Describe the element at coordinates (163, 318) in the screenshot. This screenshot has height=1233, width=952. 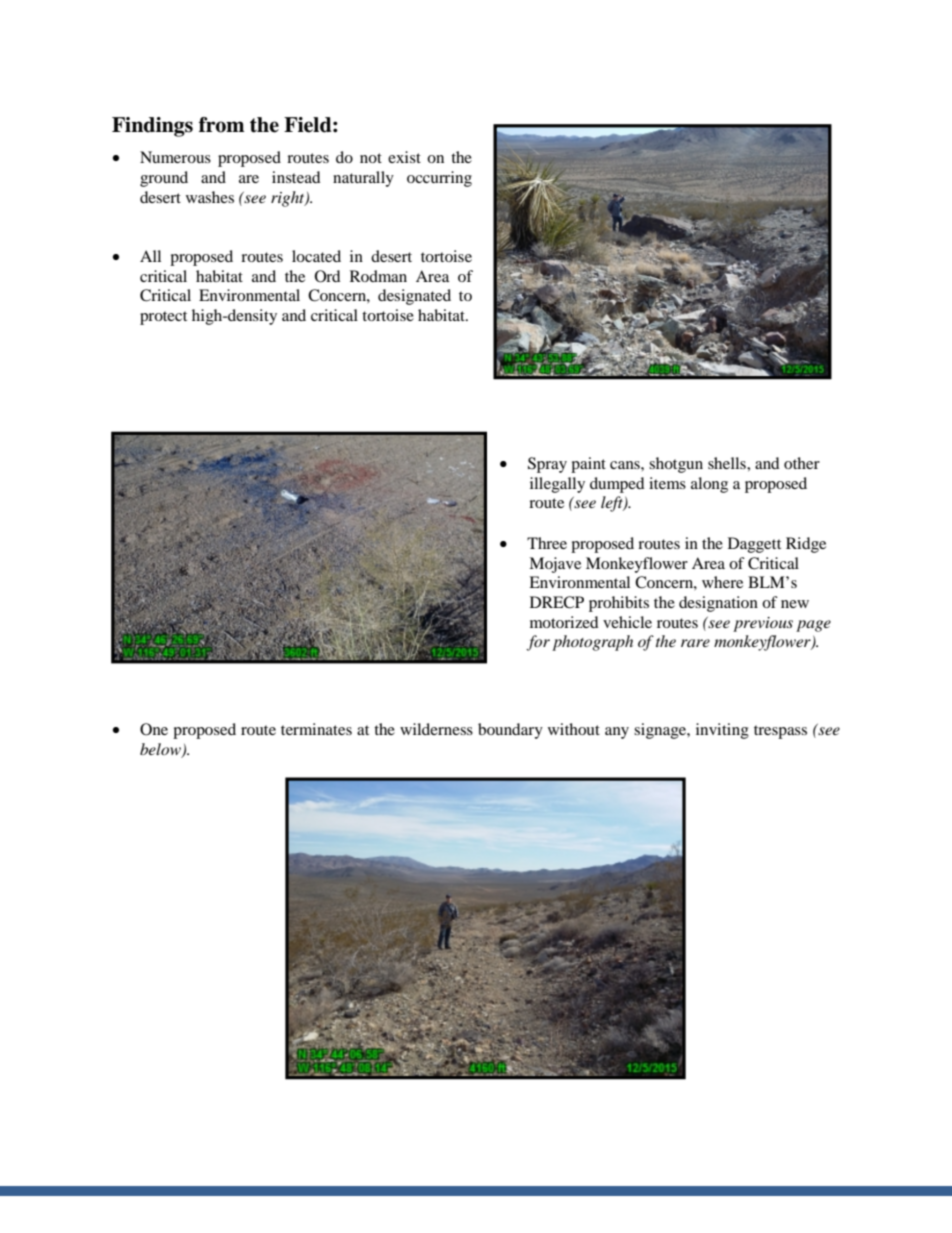
I see `protect` at that location.
